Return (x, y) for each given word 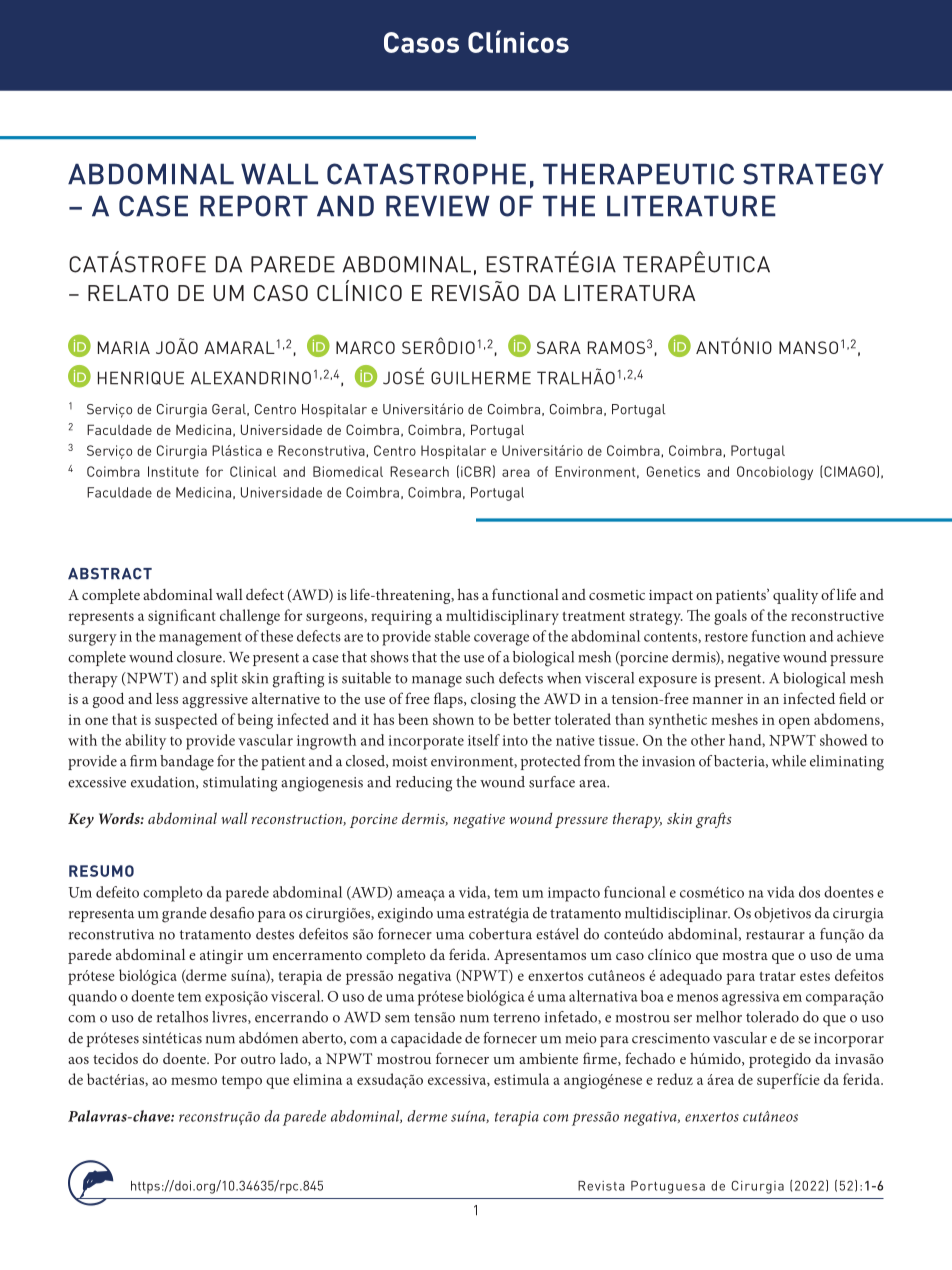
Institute (173, 471)
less (167, 698)
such (480, 678)
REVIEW (438, 206)
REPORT (254, 206)
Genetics (673, 471)
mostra (745, 955)
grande (184, 915)
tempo (242, 1082)
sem (397, 1019)
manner (717, 700)
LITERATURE (691, 206)
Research (419, 471)
